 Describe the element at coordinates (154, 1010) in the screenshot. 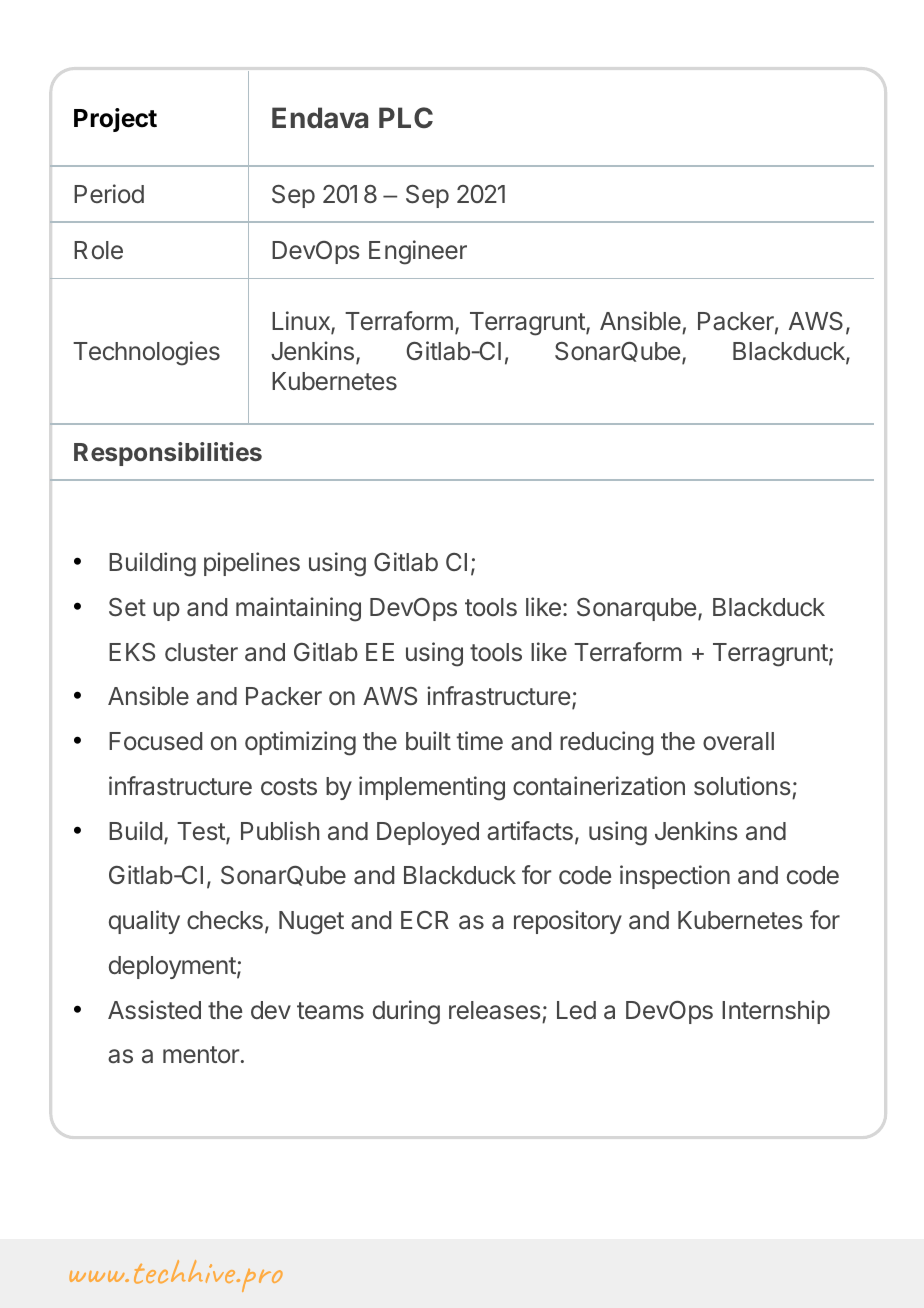

I see `Assisted` at that location.
